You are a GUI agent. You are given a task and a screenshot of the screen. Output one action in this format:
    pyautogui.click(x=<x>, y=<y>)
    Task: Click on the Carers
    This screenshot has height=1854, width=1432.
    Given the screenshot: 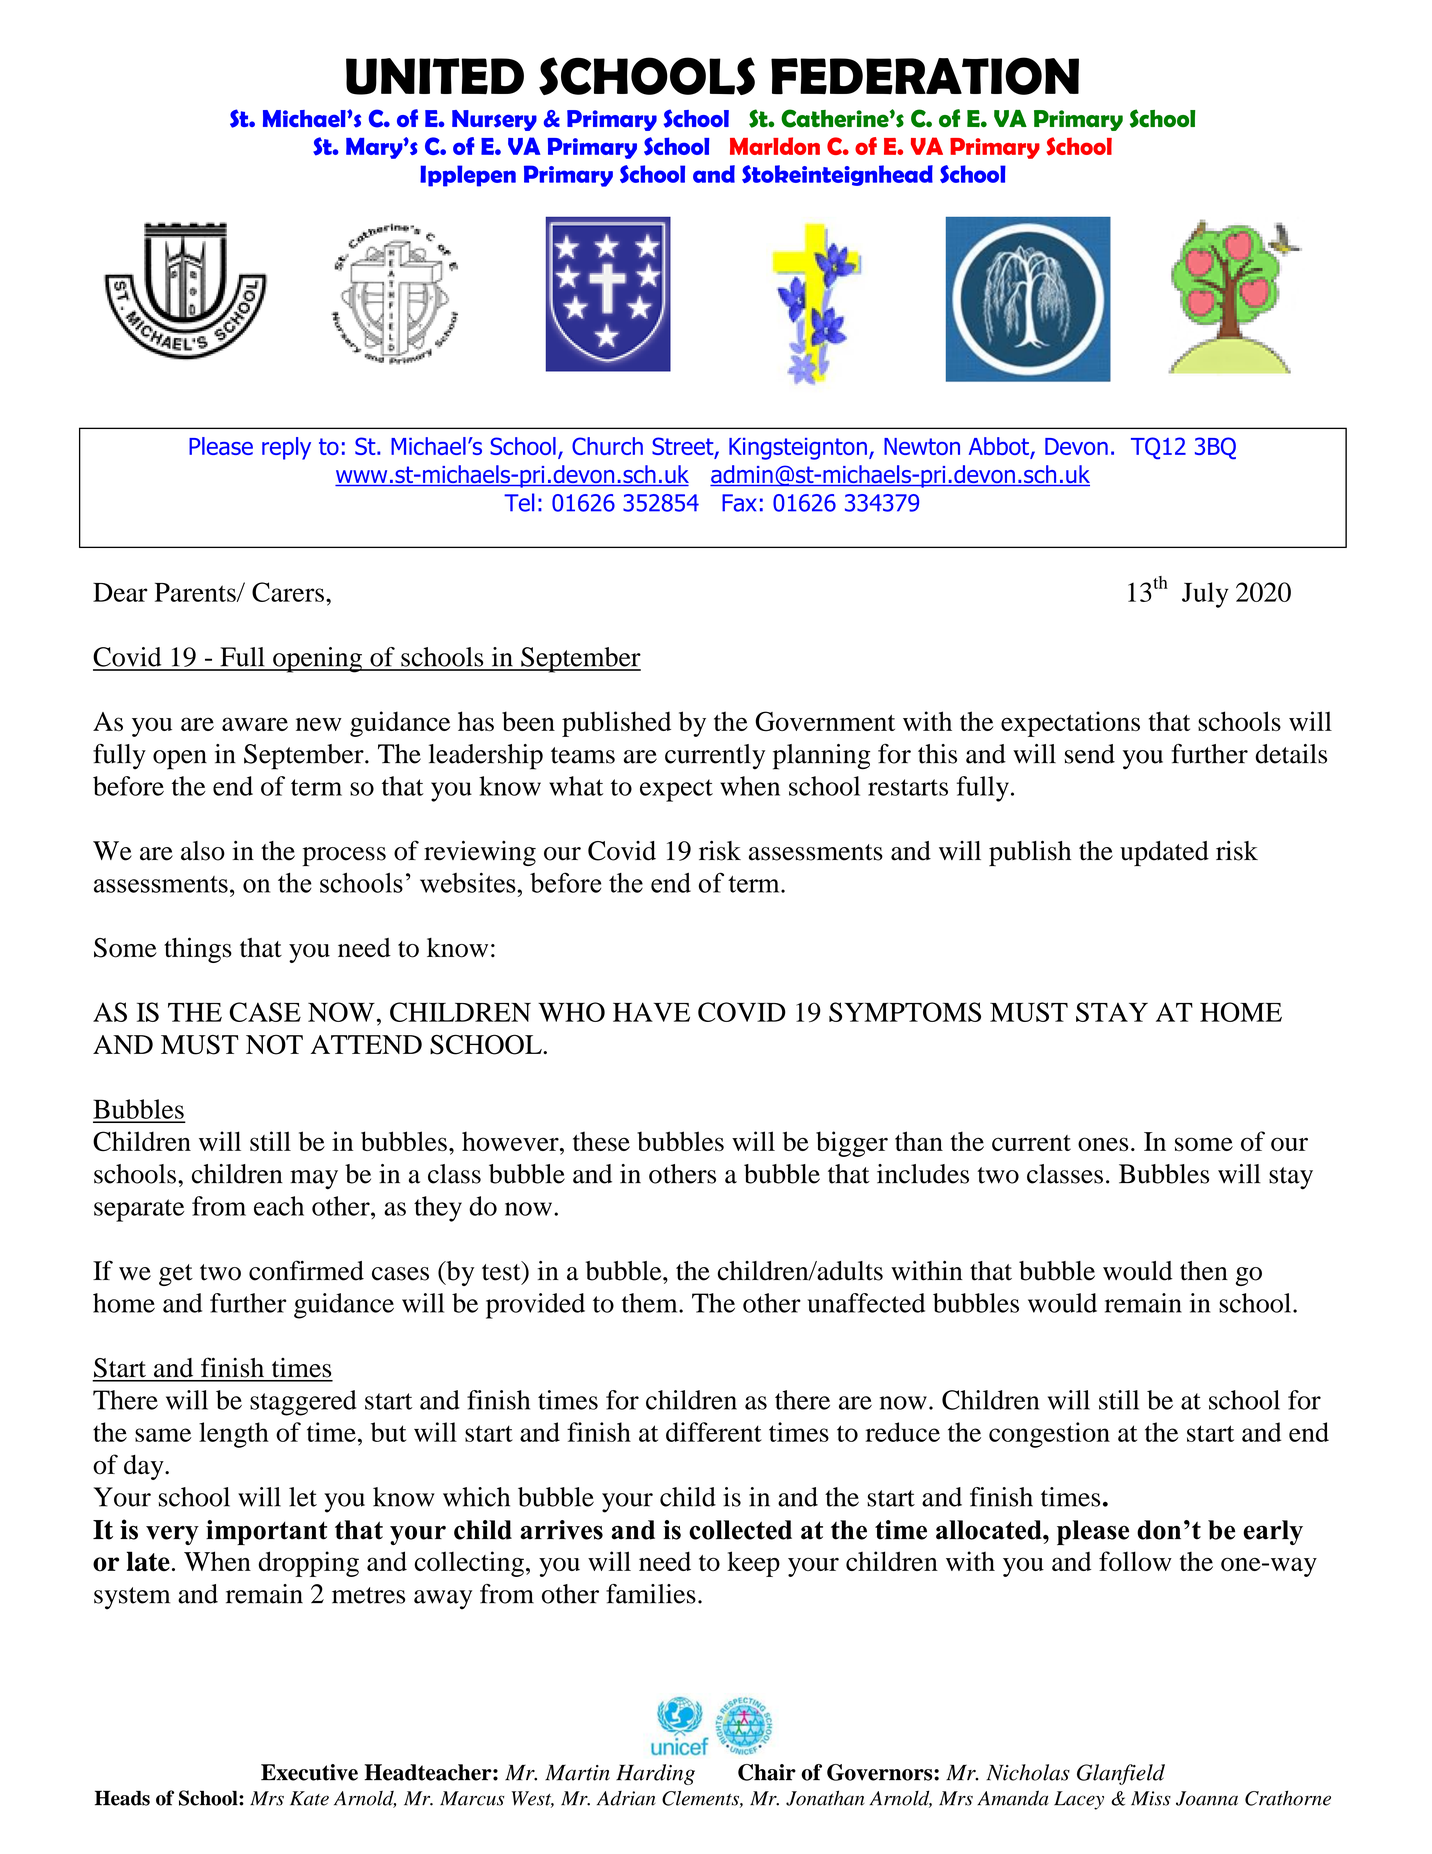 What is the action you would take?
    pyautogui.click(x=288, y=592)
